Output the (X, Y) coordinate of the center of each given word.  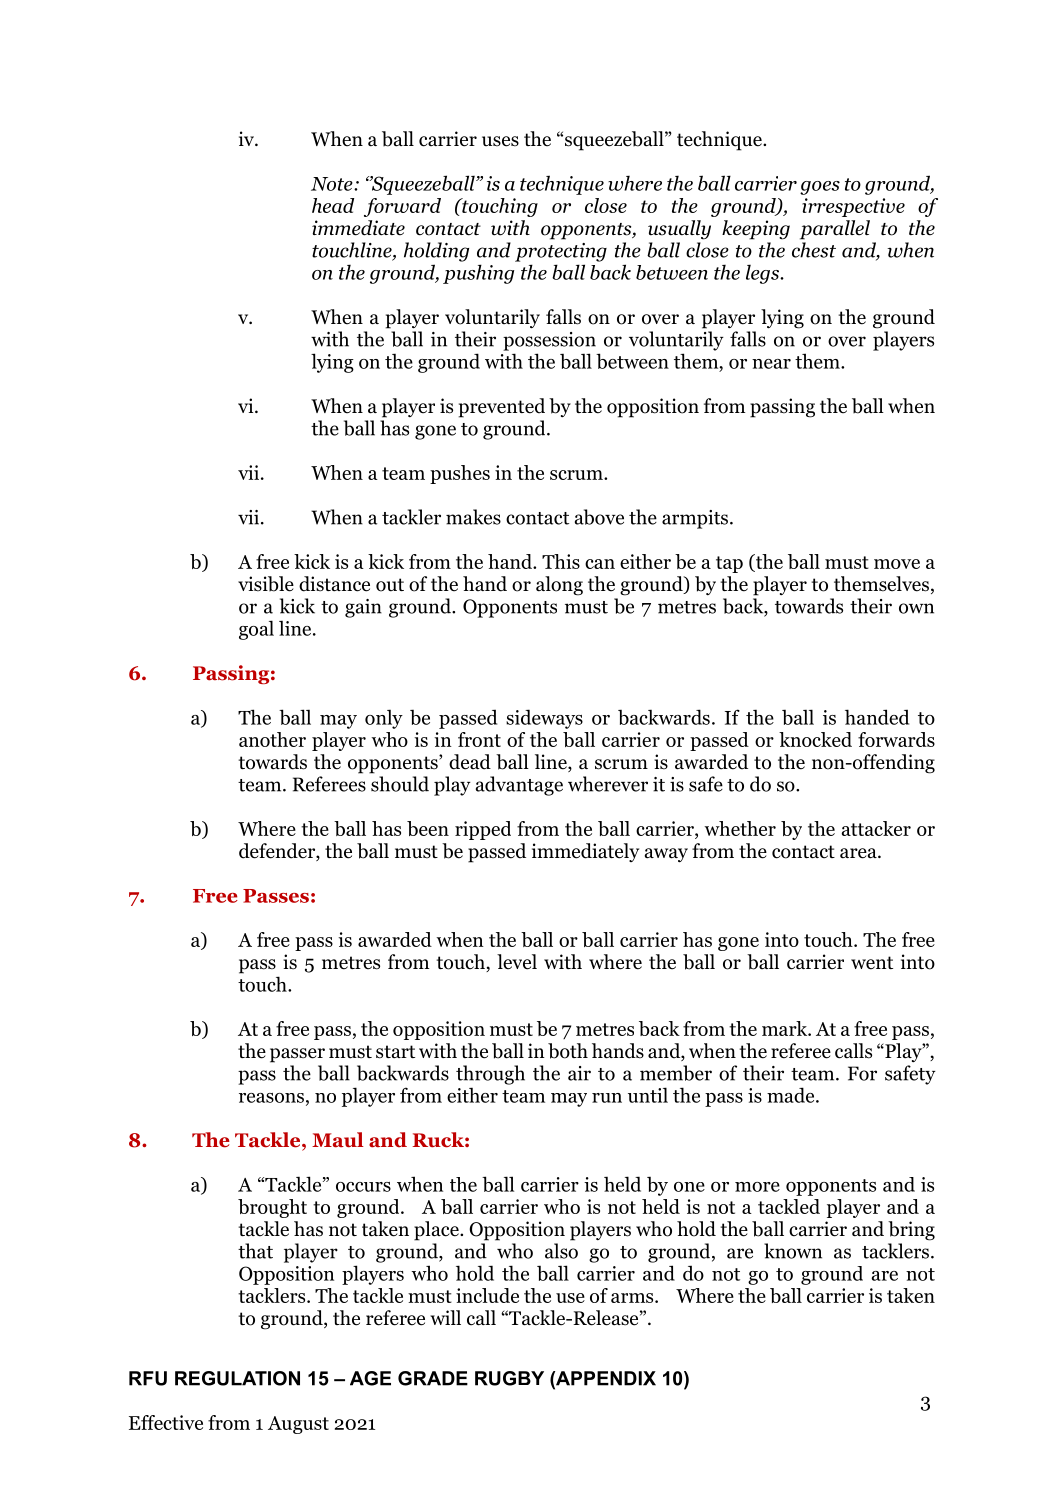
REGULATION (237, 1378)
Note (333, 184)
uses (500, 141)
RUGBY (509, 1378)
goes (820, 188)
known (793, 1251)
